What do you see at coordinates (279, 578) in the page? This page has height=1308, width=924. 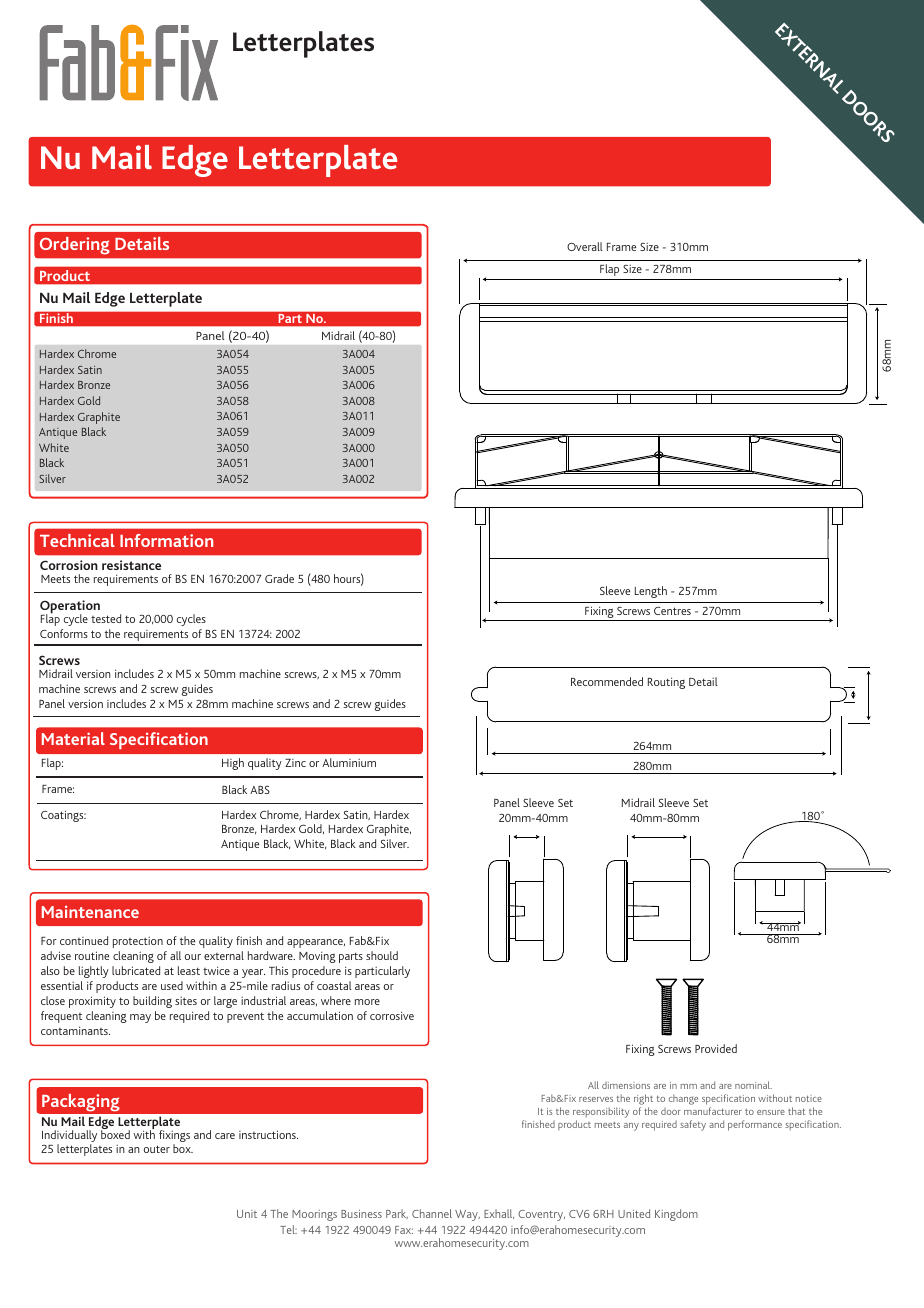 I see `Grade` at bounding box center [279, 578].
